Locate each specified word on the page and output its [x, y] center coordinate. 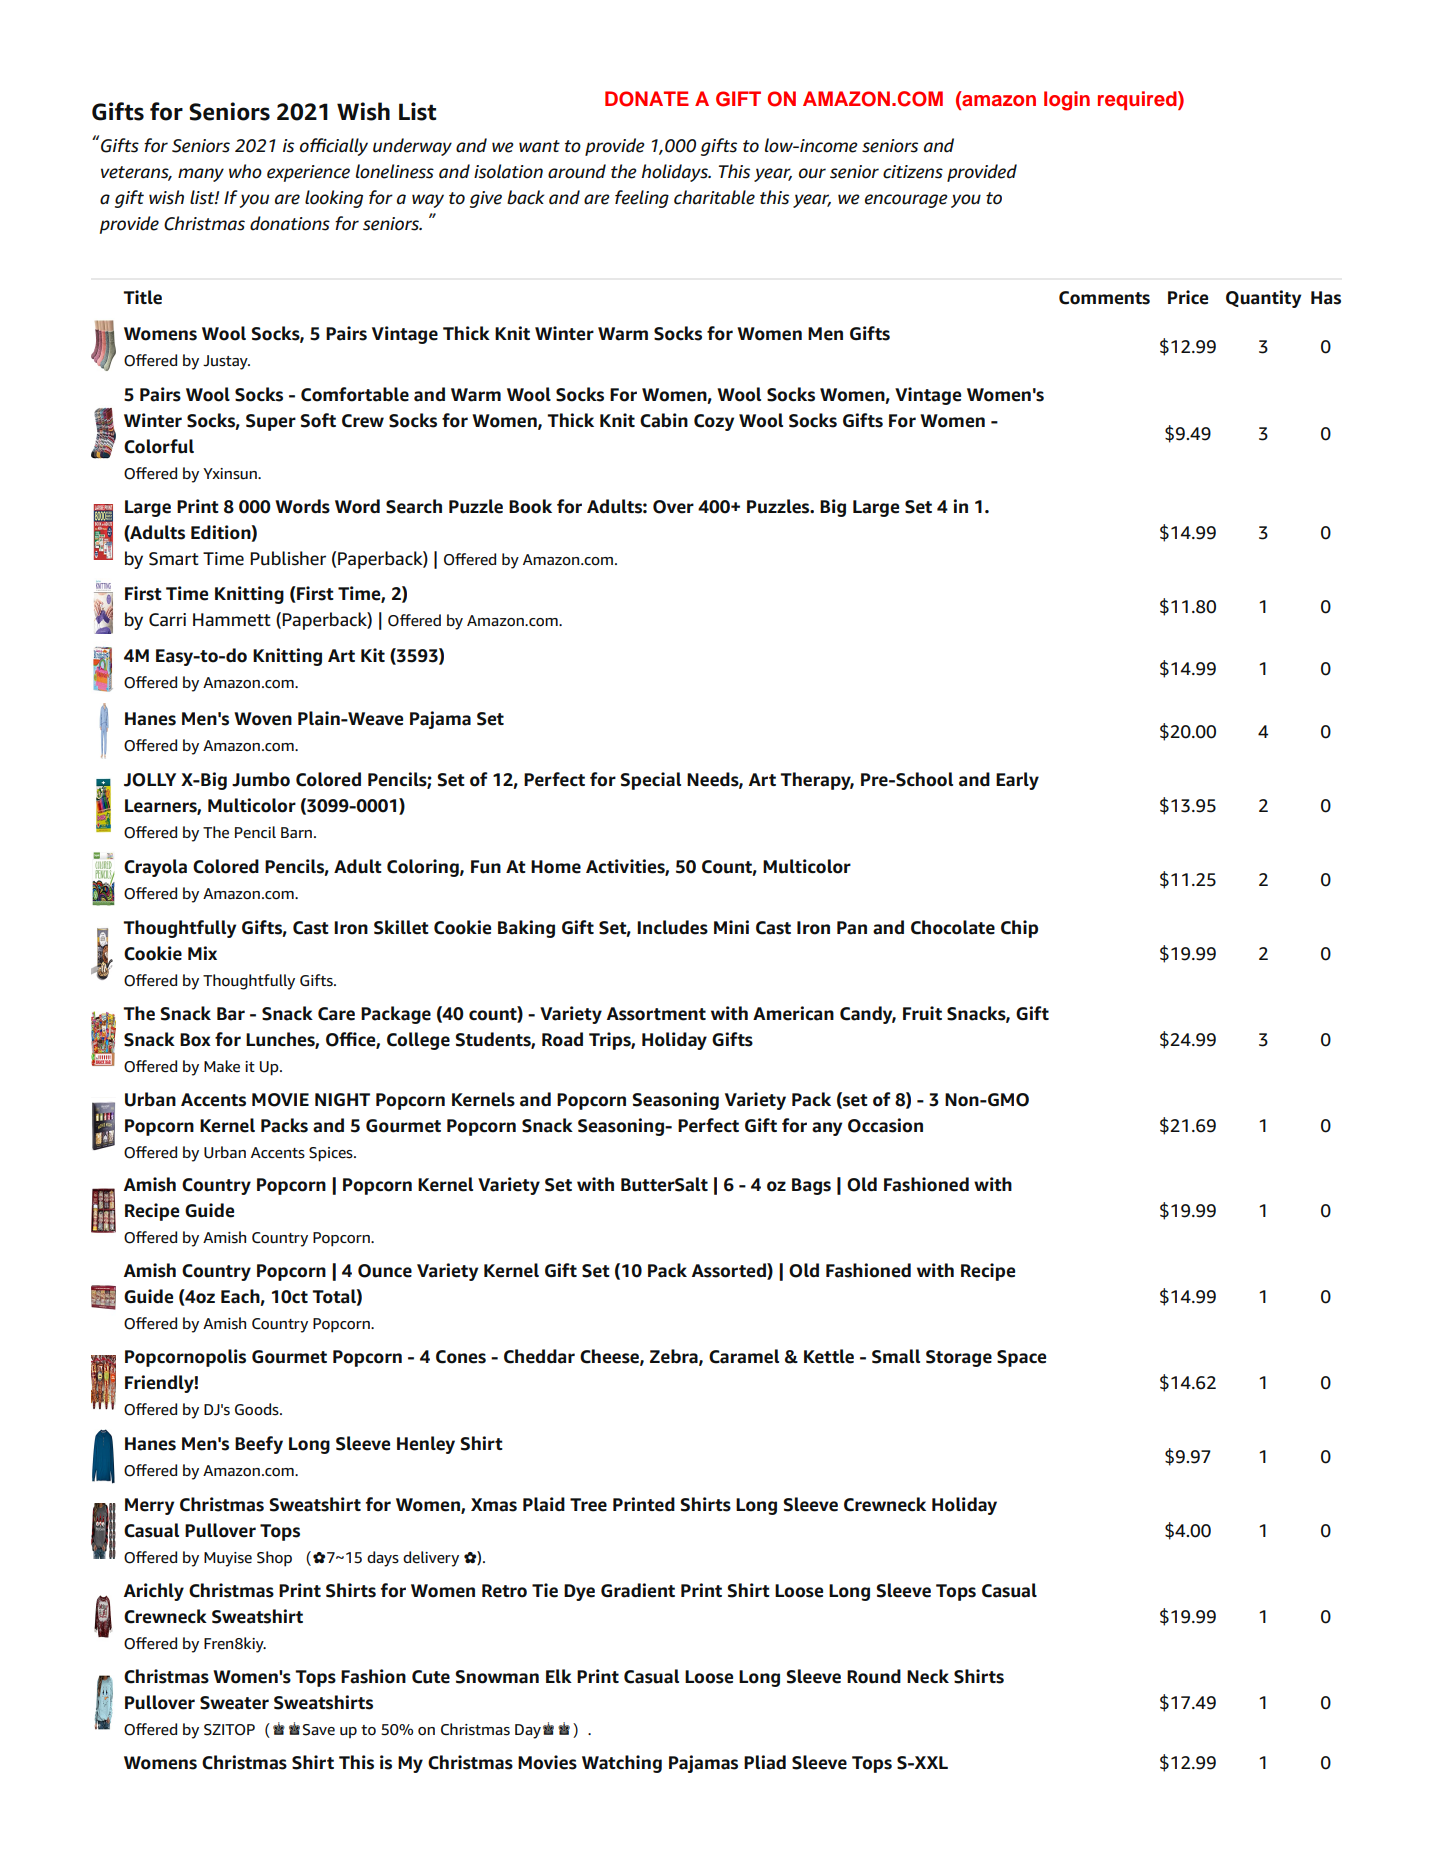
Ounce [385, 1271]
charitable [714, 197]
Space [1021, 1358]
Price [1188, 297]
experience [308, 173]
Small [896, 1356]
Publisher [288, 558]
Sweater [234, 1703]
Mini [731, 927]
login [1067, 101]
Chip [1019, 929]
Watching [622, 1764]
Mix [202, 953]
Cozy [714, 422]
